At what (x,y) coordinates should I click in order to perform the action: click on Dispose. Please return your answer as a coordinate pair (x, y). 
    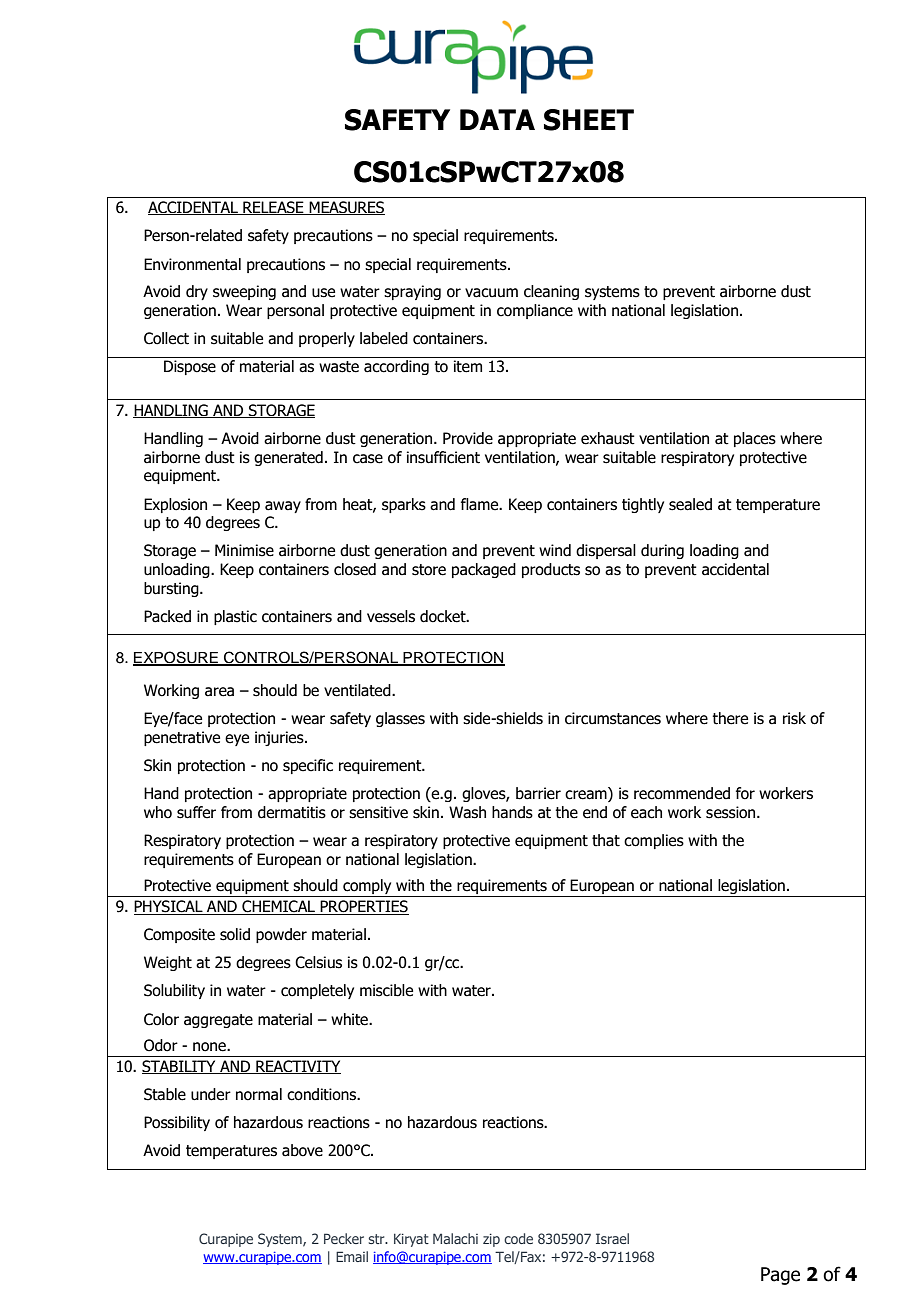
    Looking at the image, I should click on (190, 367).
